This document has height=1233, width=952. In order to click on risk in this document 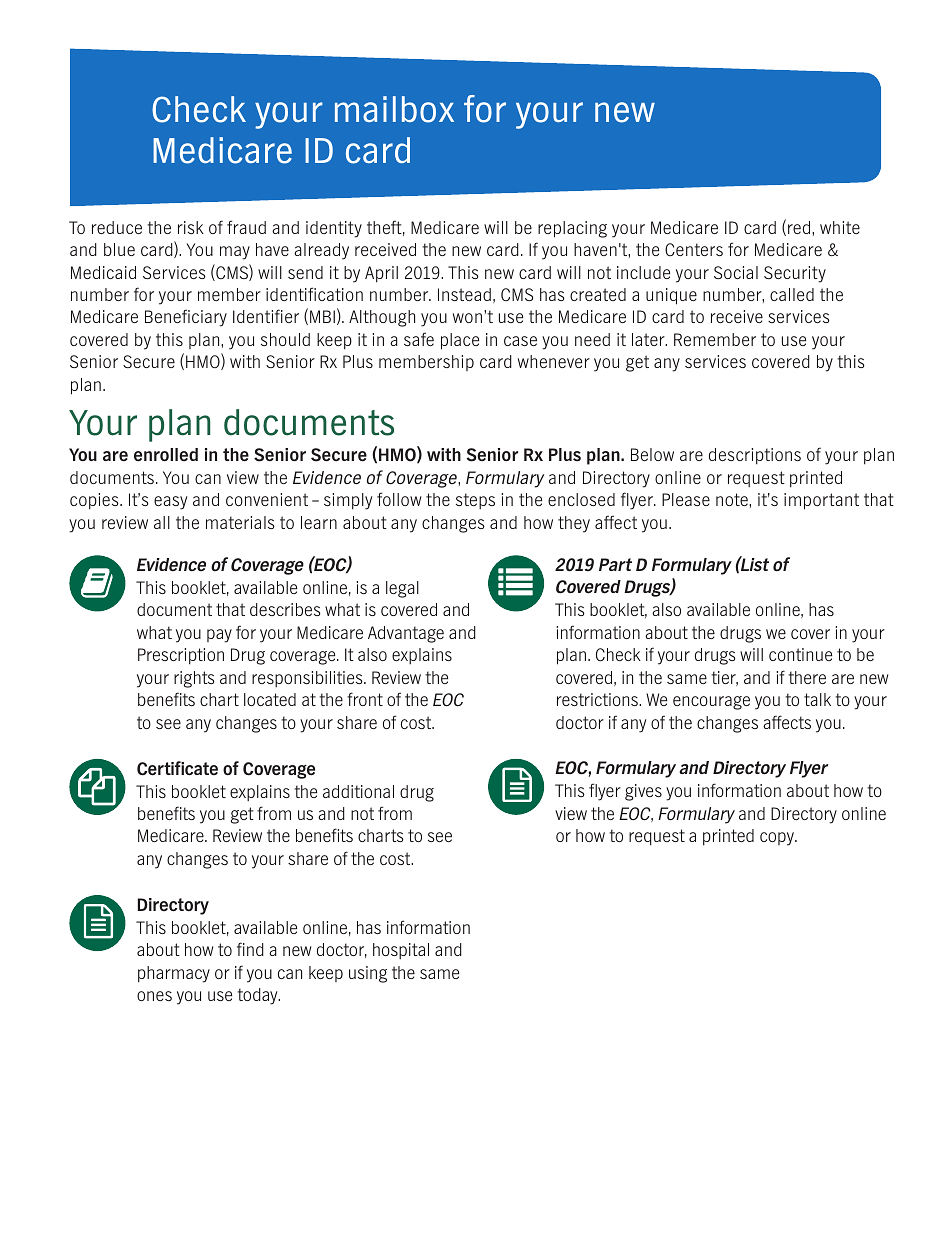, I will do `click(191, 227)`.
